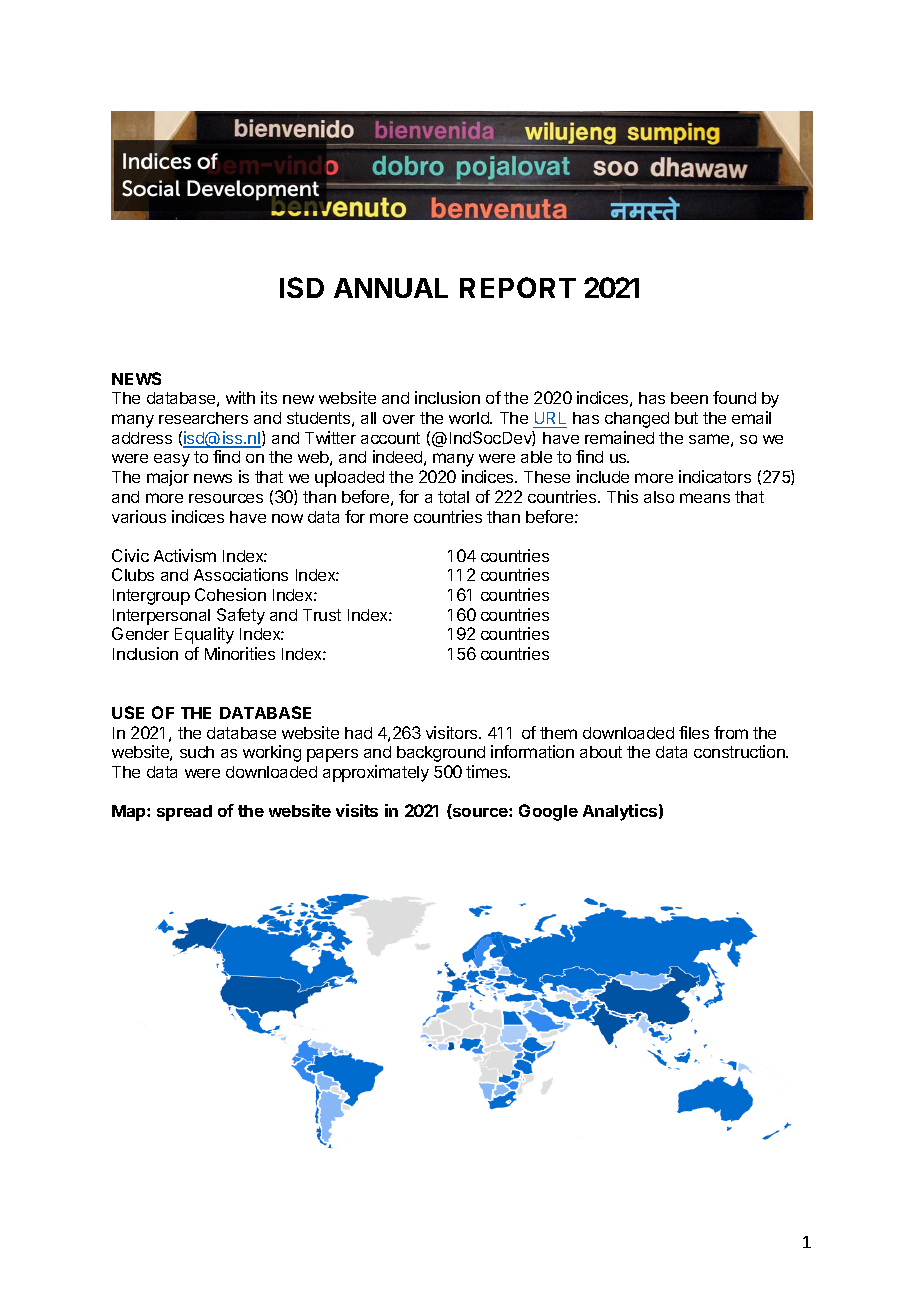  I want to click on means, so click(705, 498).
